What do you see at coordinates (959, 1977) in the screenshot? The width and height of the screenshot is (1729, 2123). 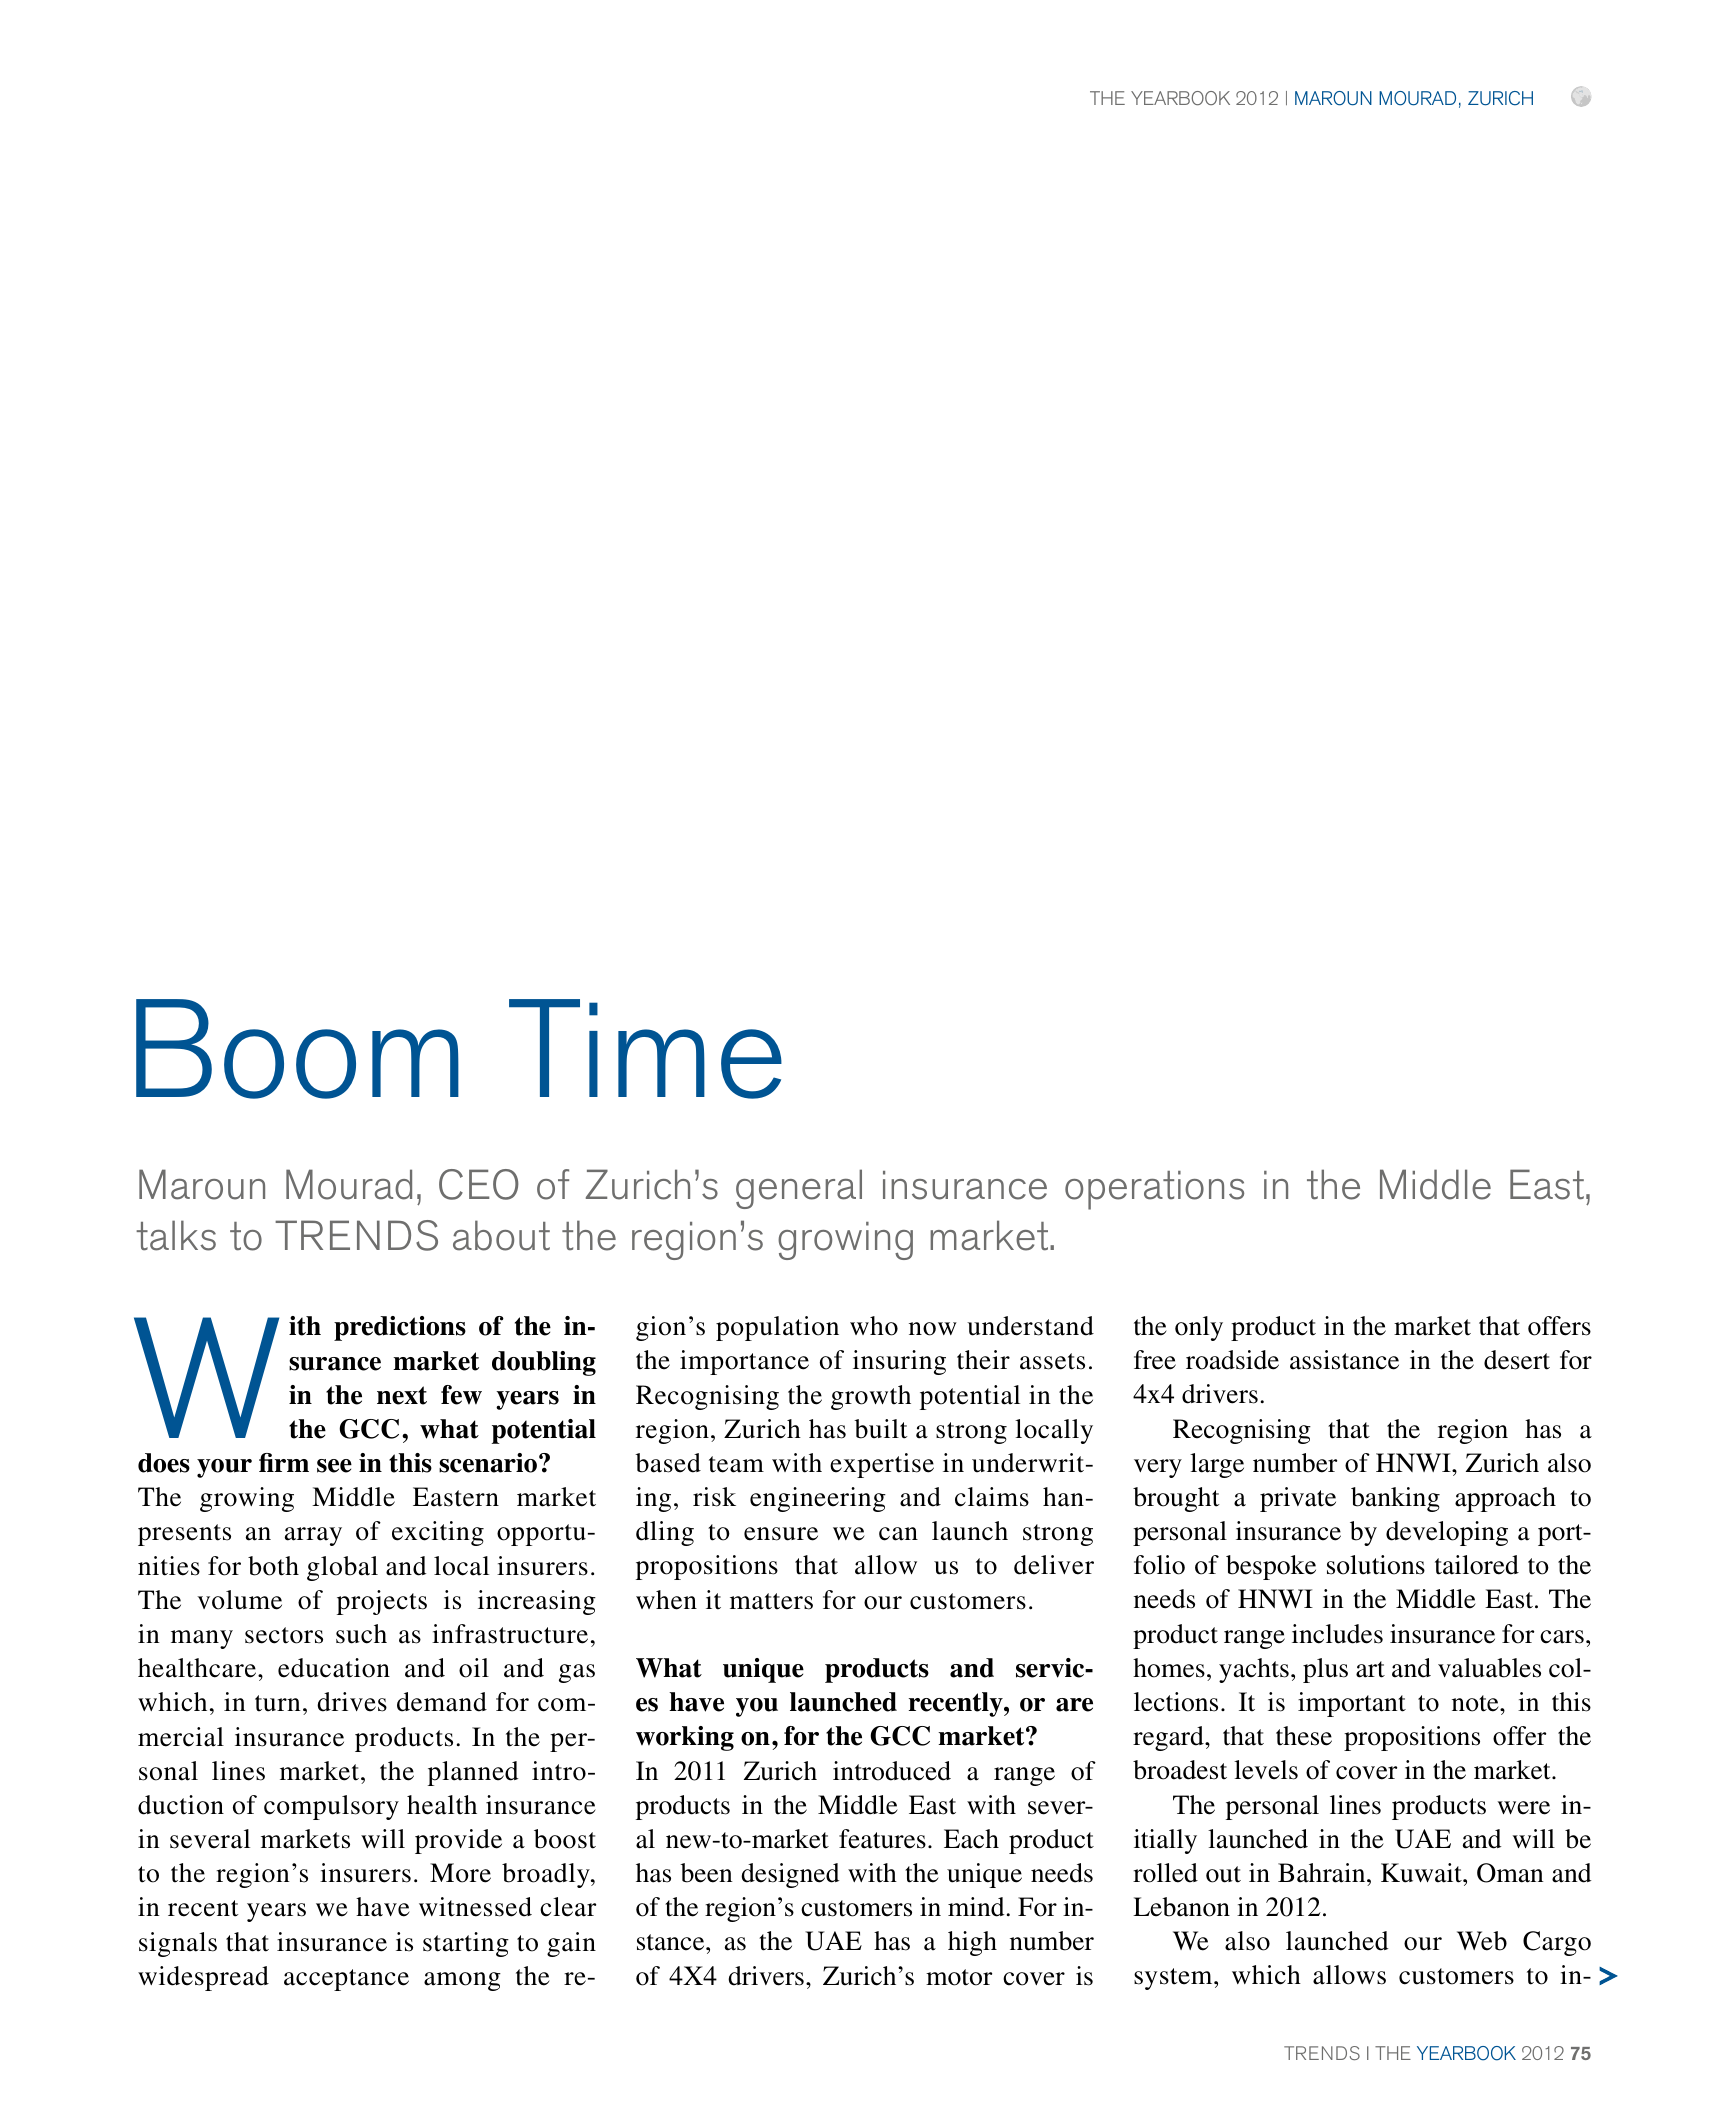 I see `motor` at bounding box center [959, 1977].
